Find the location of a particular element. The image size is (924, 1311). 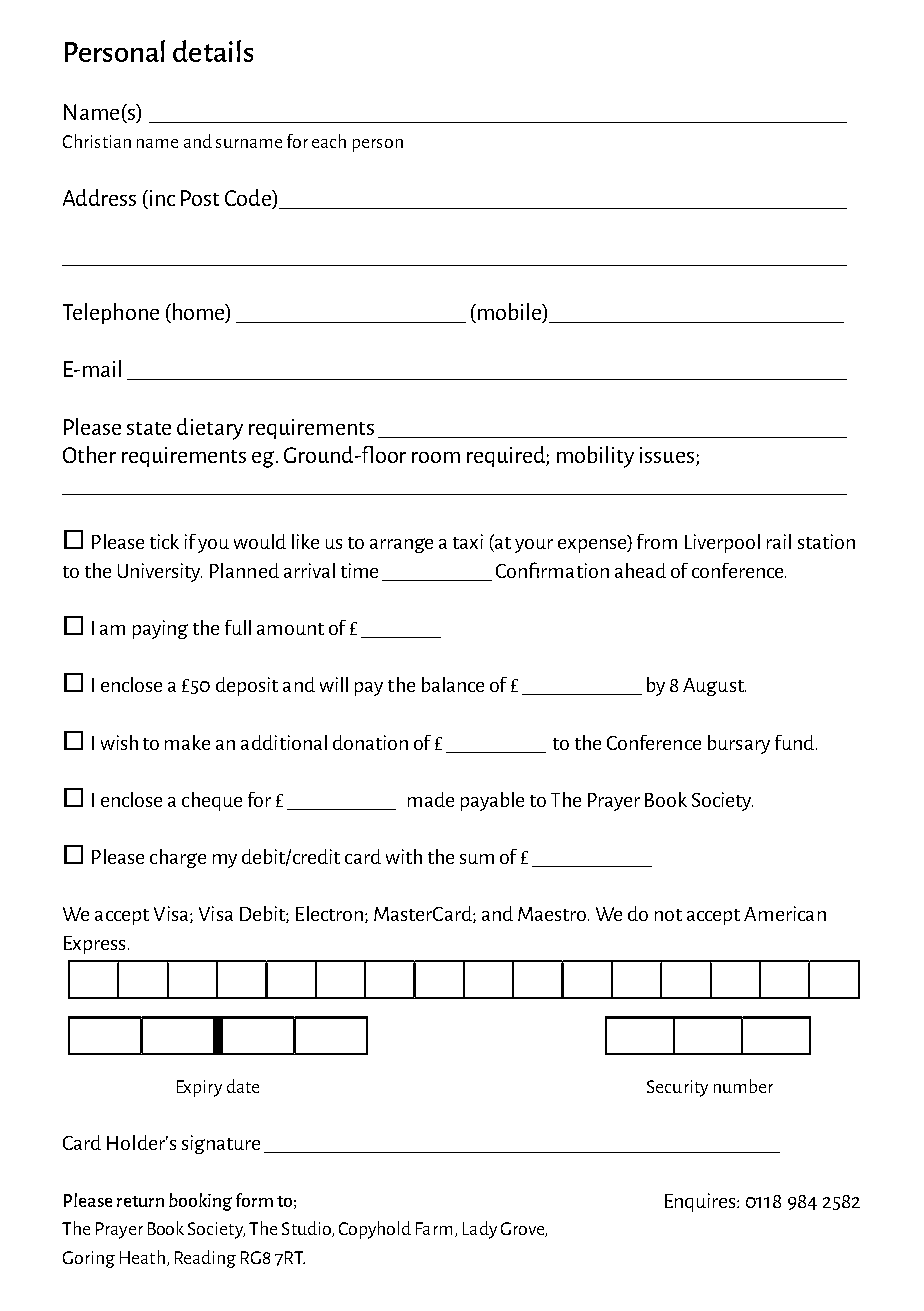

paying is located at coordinates (160, 629).
